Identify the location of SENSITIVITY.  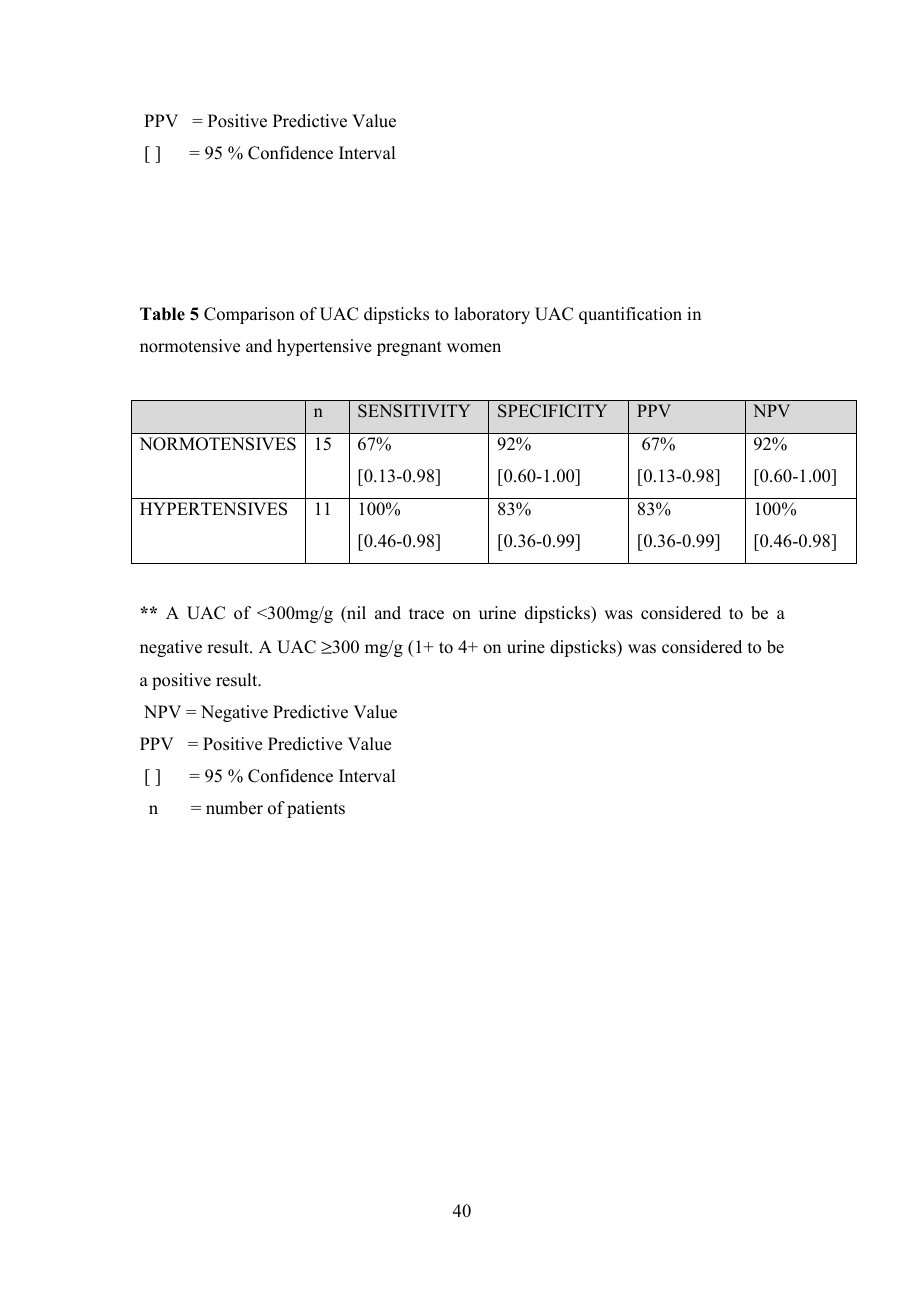
(414, 411).
